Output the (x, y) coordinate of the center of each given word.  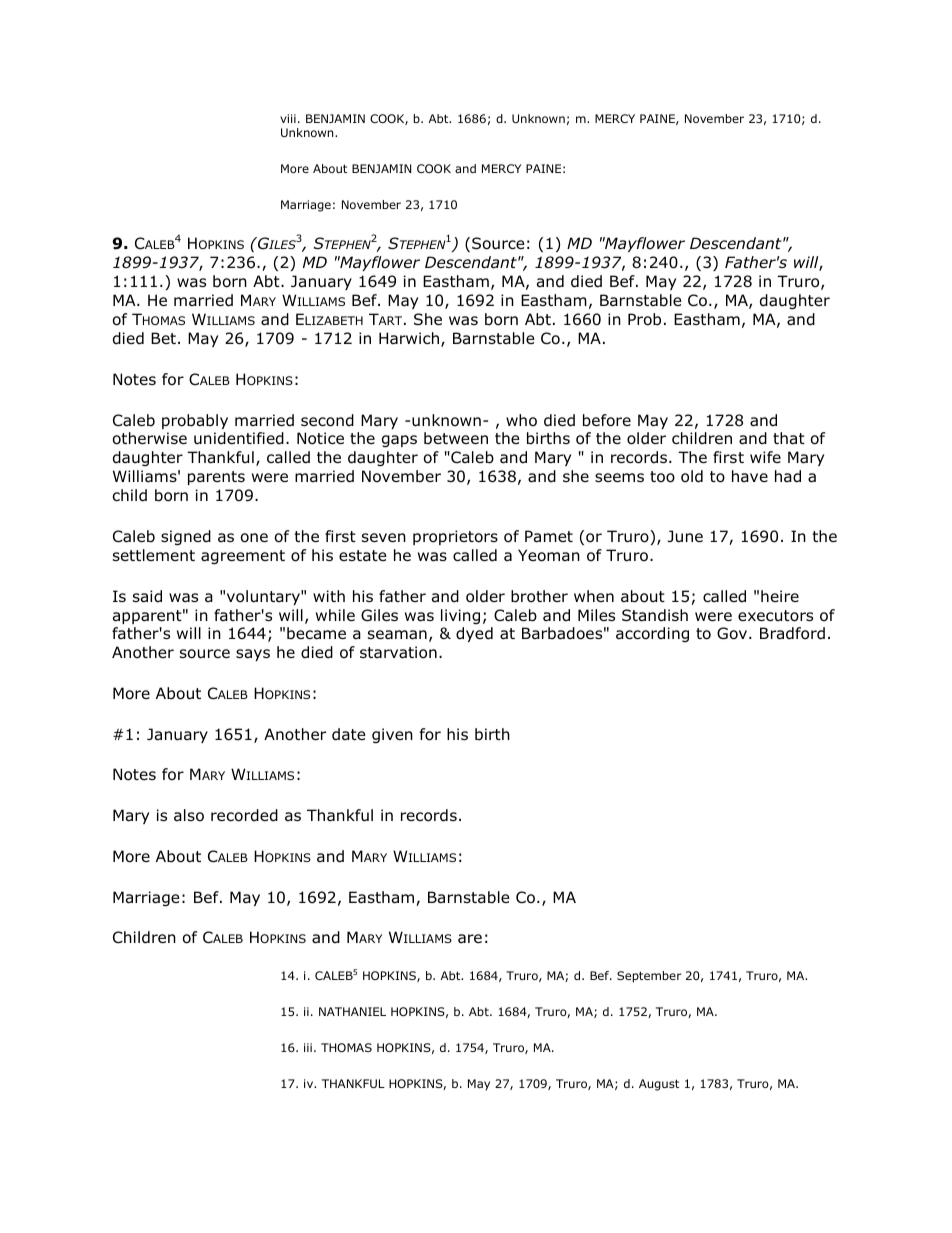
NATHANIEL (352, 1011)
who (521, 420)
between (456, 438)
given (392, 735)
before (607, 420)
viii (288, 118)
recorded (244, 815)
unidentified (239, 438)
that (789, 438)
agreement (243, 557)
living (460, 616)
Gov (733, 633)
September (649, 977)
